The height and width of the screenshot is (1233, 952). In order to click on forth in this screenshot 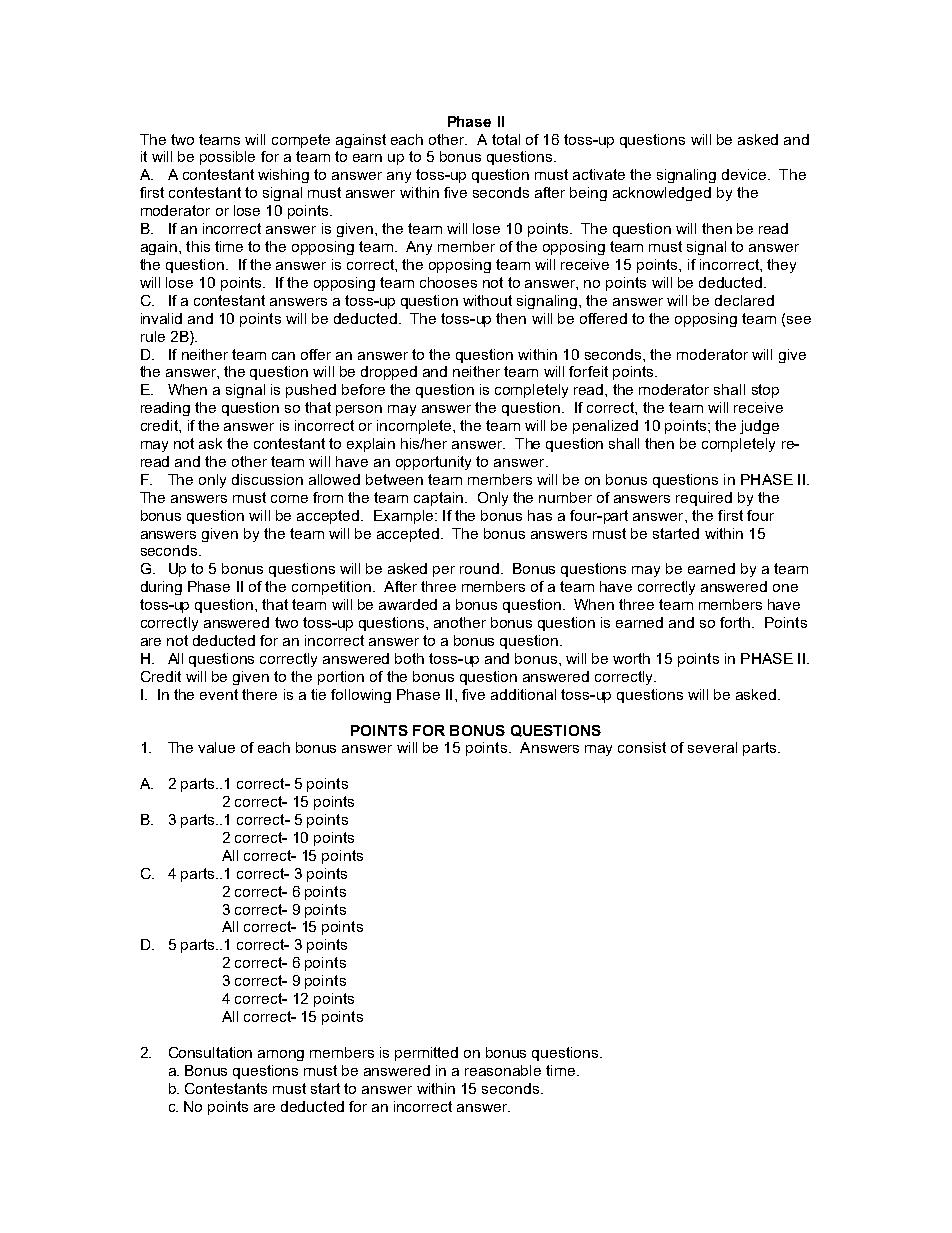, I will do `click(736, 622)`.
